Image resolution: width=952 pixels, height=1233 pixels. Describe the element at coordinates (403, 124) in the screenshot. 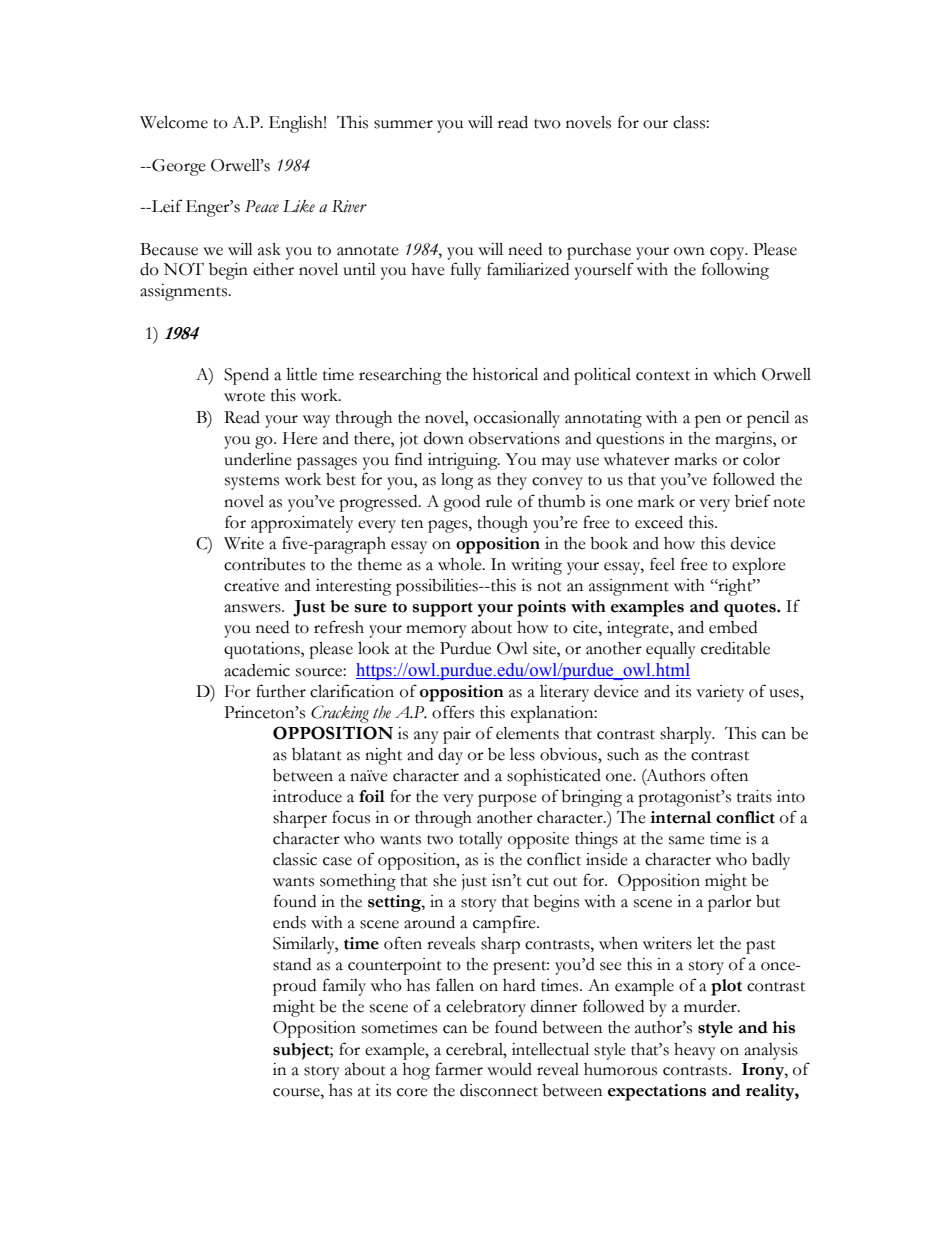

I see `summer` at that location.
